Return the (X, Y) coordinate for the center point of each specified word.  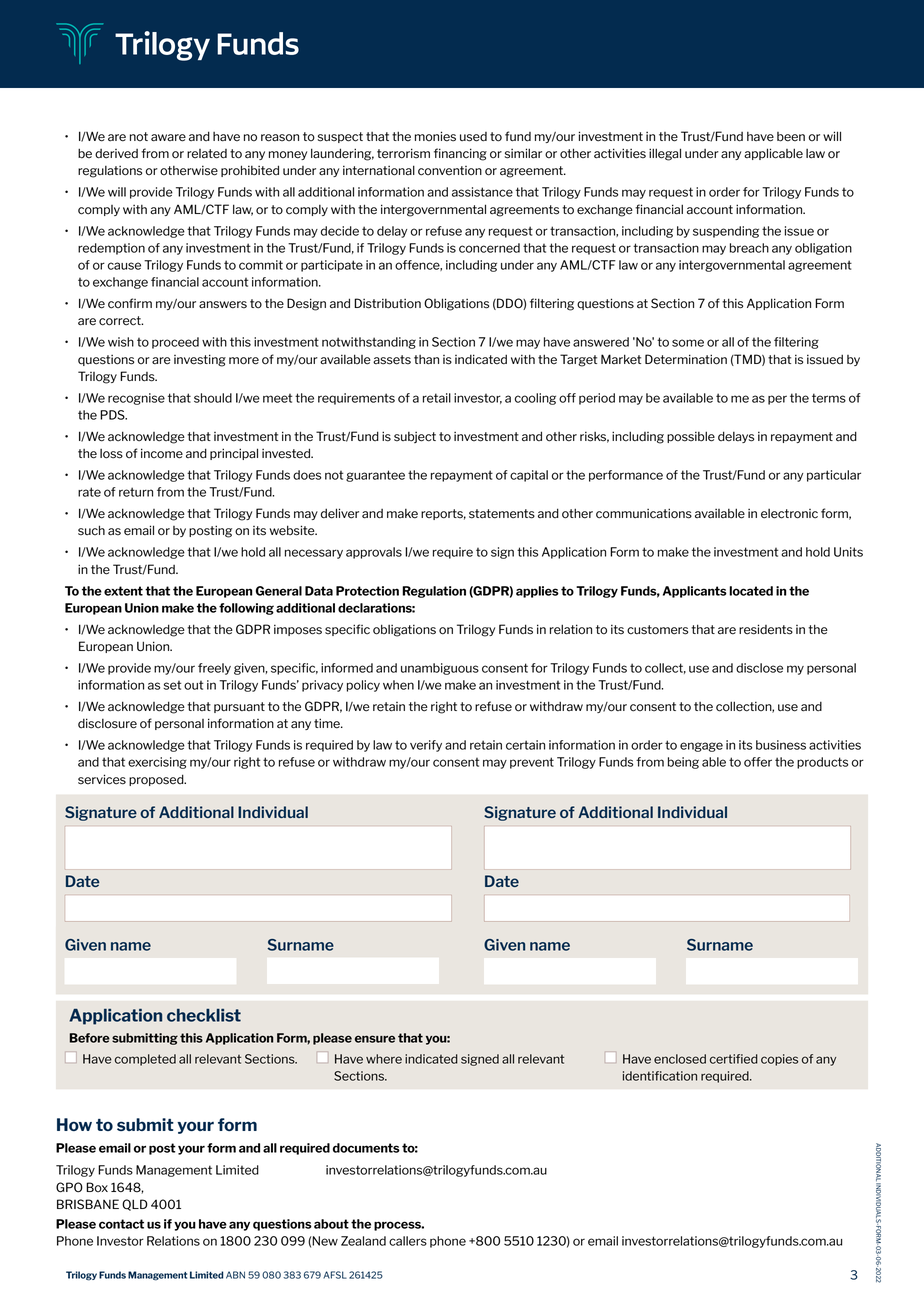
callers (408, 1241)
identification (660, 1076)
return (136, 492)
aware (168, 138)
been (791, 137)
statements (502, 514)
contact (121, 1224)
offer (758, 762)
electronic (789, 514)
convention (450, 171)
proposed (157, 780)
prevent (532, 763)
